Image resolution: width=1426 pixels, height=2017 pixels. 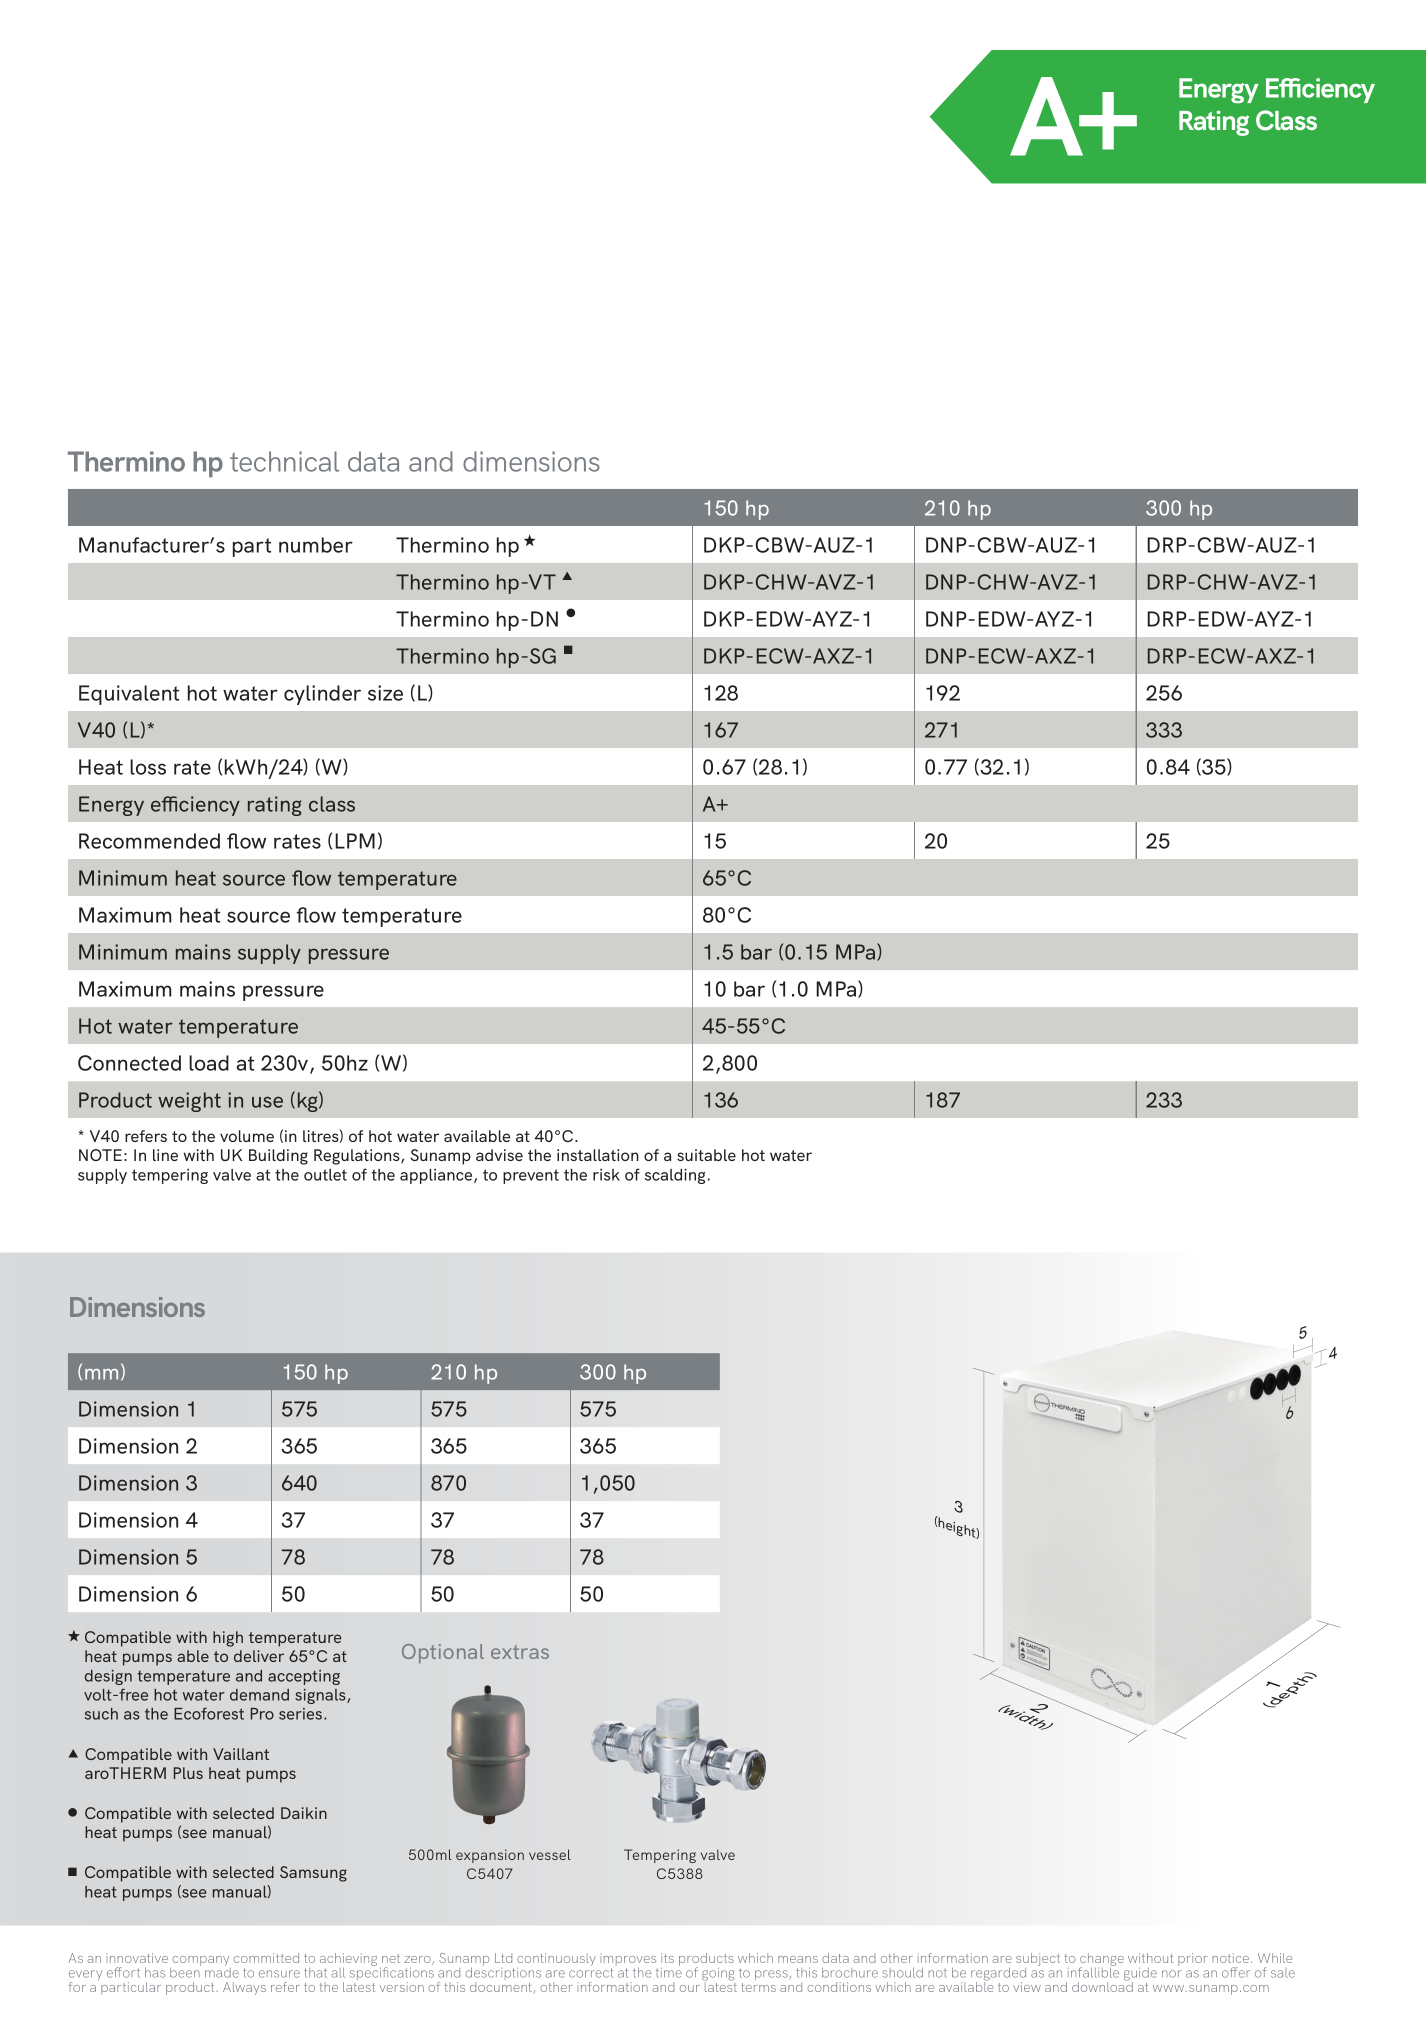 What do you see at coordinates (284, 461) in the image?
I see `technical` at bounding box center [284, 461].
